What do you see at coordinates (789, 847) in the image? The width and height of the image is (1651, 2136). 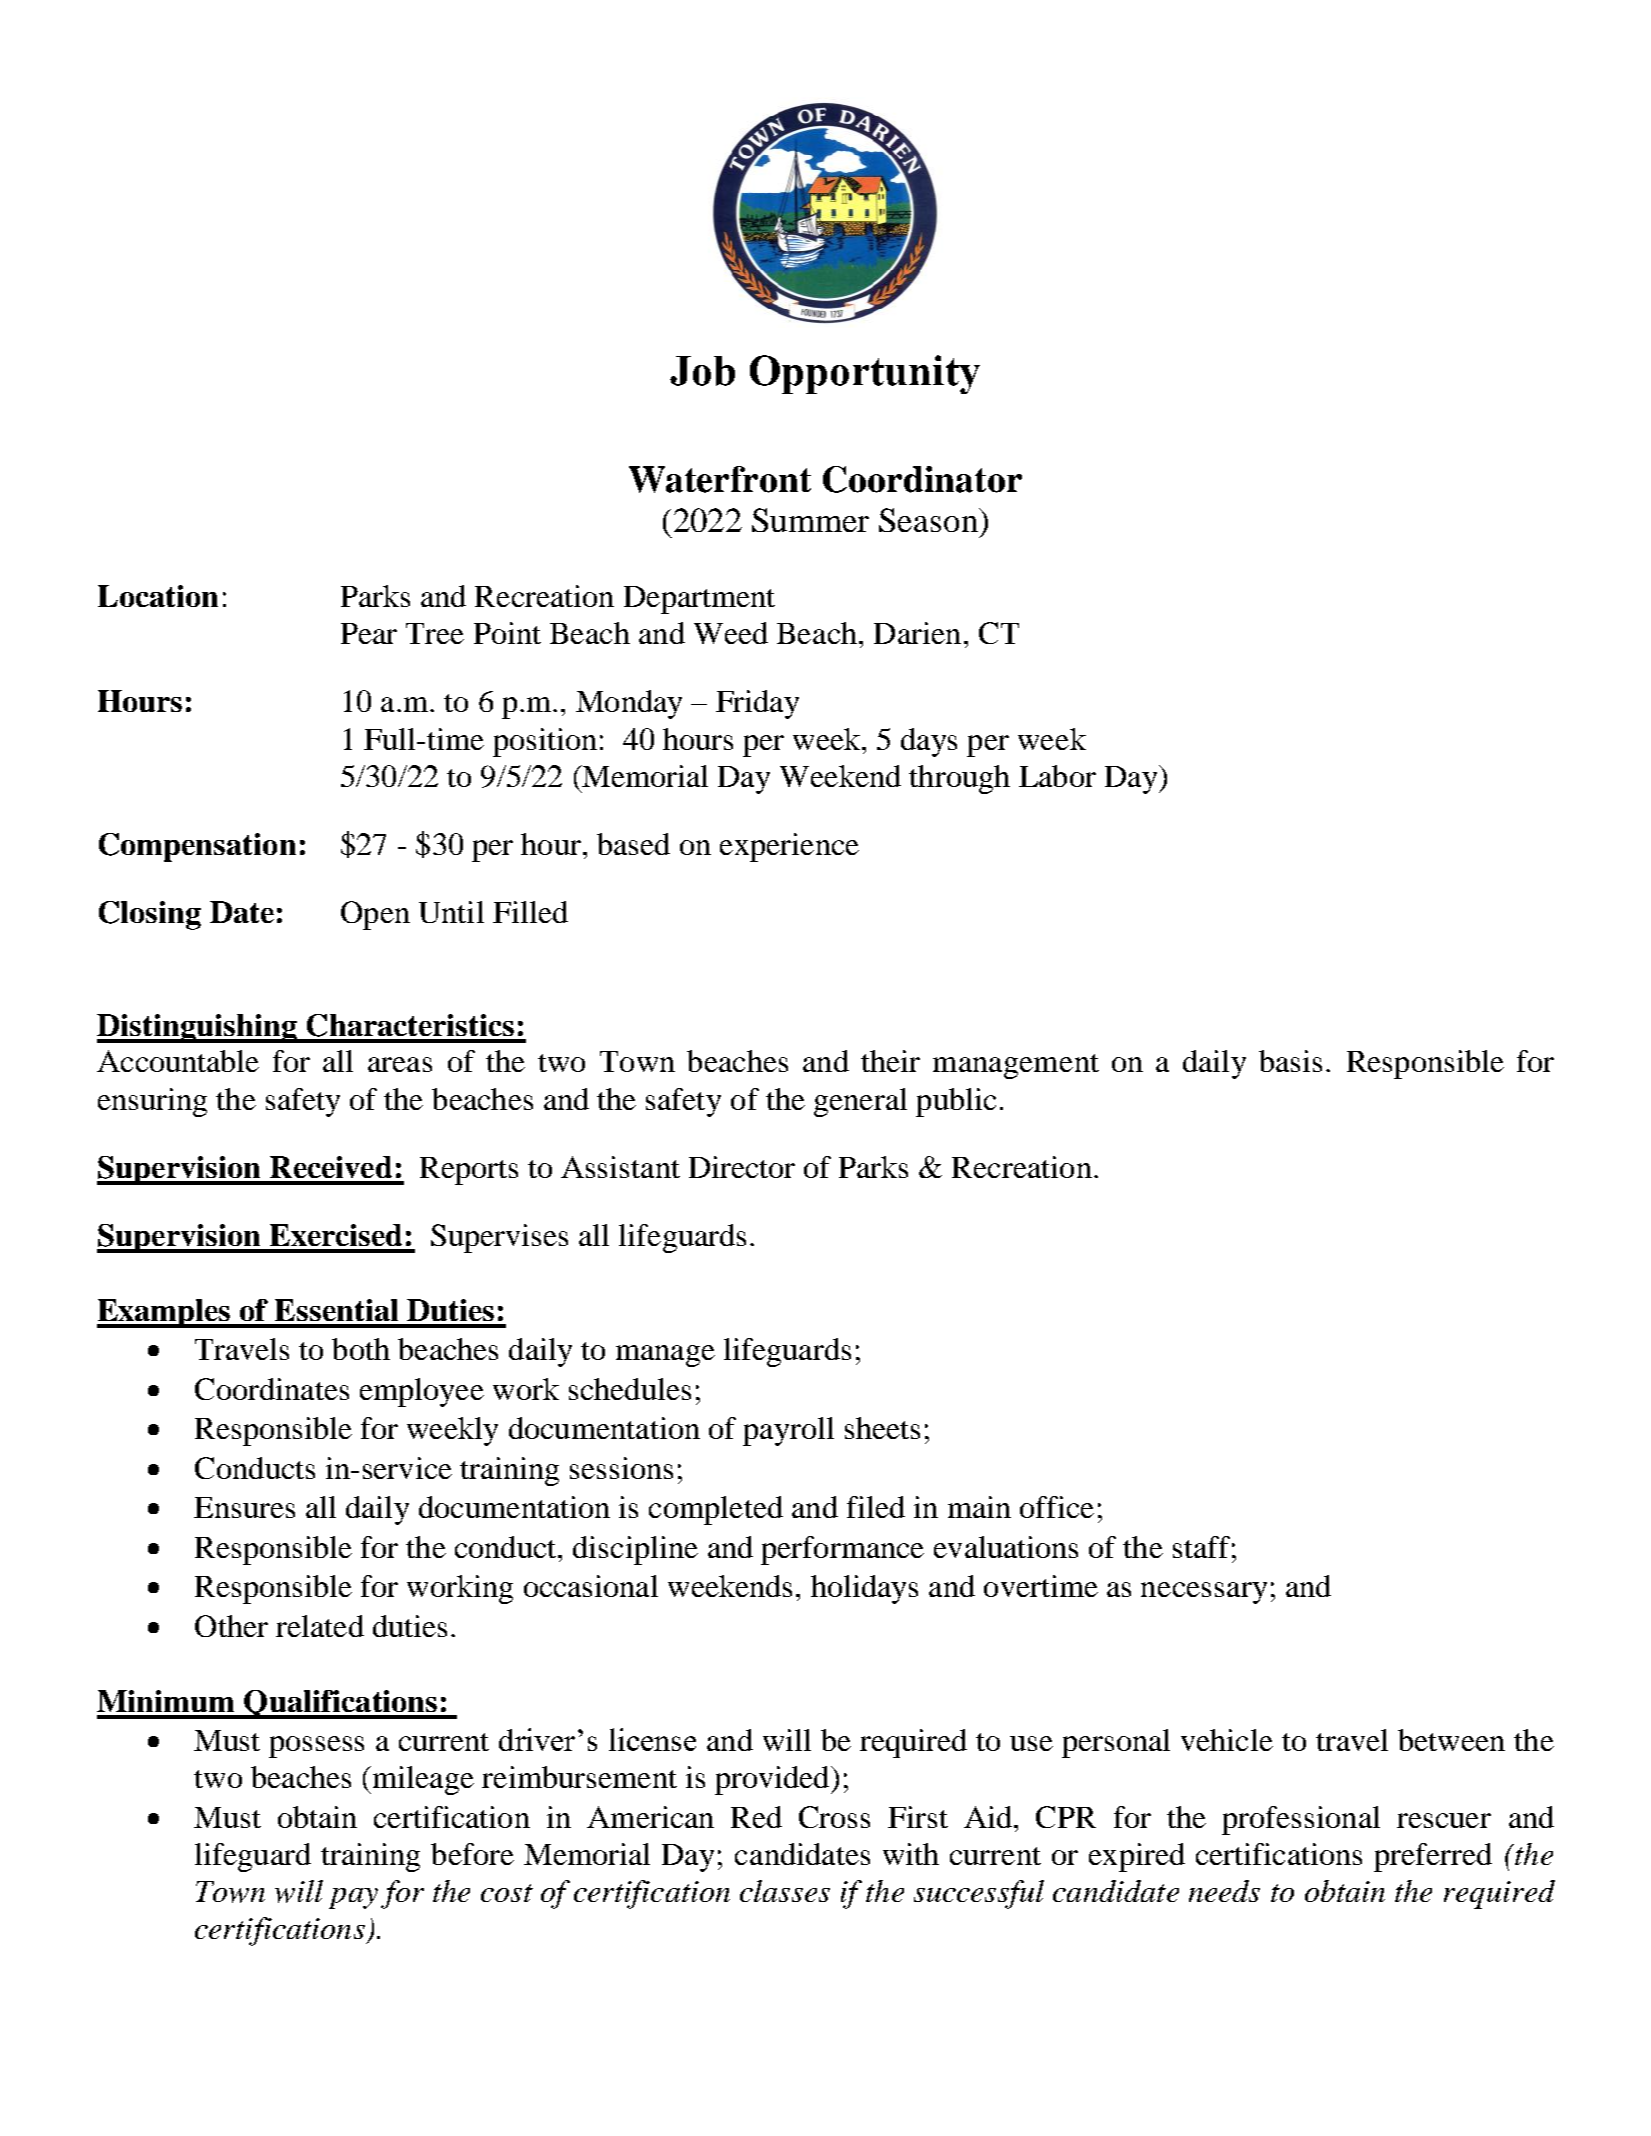 I see `experience` at bounding box center [789, 847].
